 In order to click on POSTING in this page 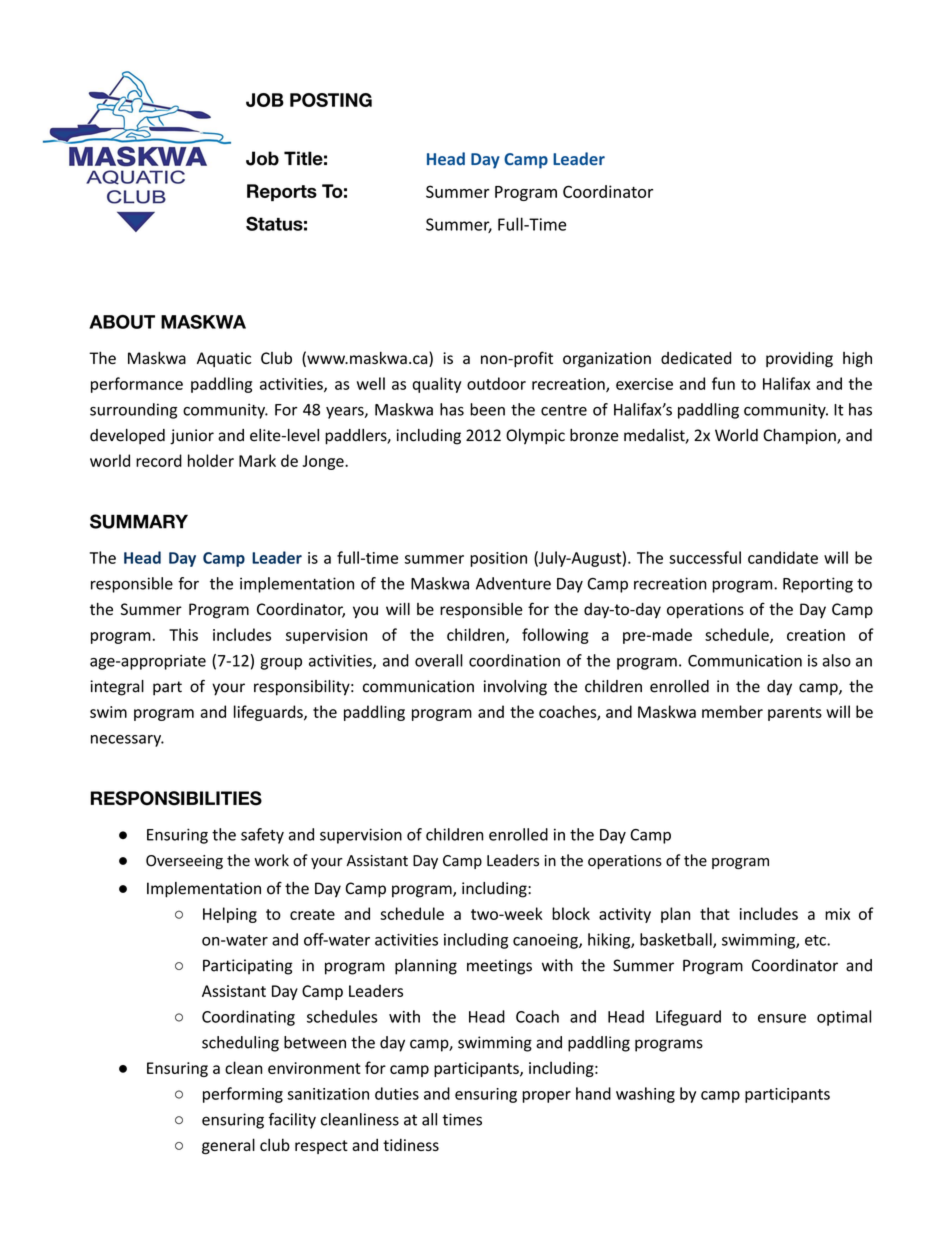, I will do `click(331, 100)`.
